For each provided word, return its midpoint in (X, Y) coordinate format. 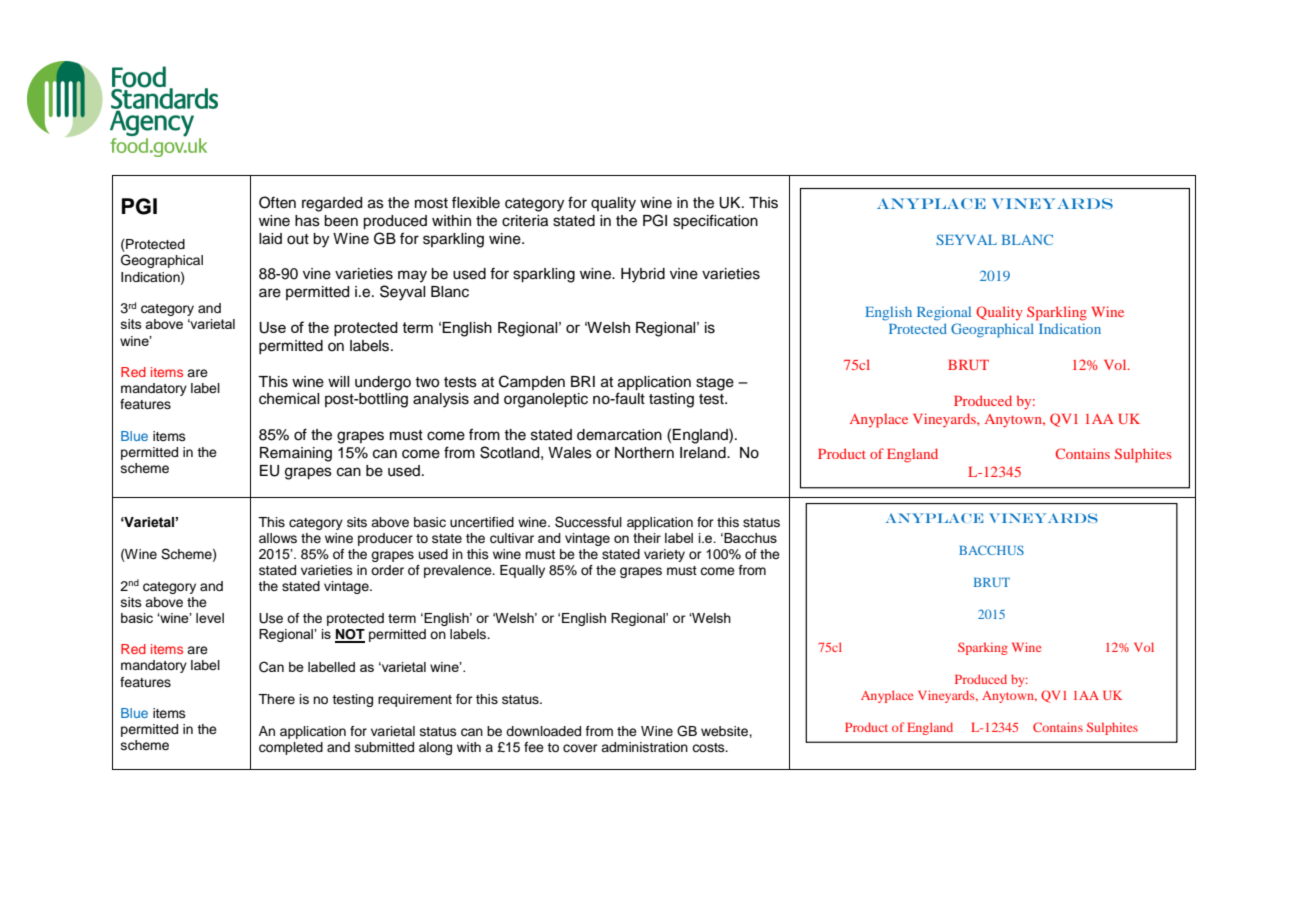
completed (291, 748)
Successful (588, 522)
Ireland (704, 453)
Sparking (983, 648)
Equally (522, 571)
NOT (350, 635)
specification (715, 221)
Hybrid (643, 275)
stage (715, 384)
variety (664, 555)
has (307, 221)
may (412, 276)
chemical (289, 399)
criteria (525, 221)
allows (278, 538)
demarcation (619, 435)
